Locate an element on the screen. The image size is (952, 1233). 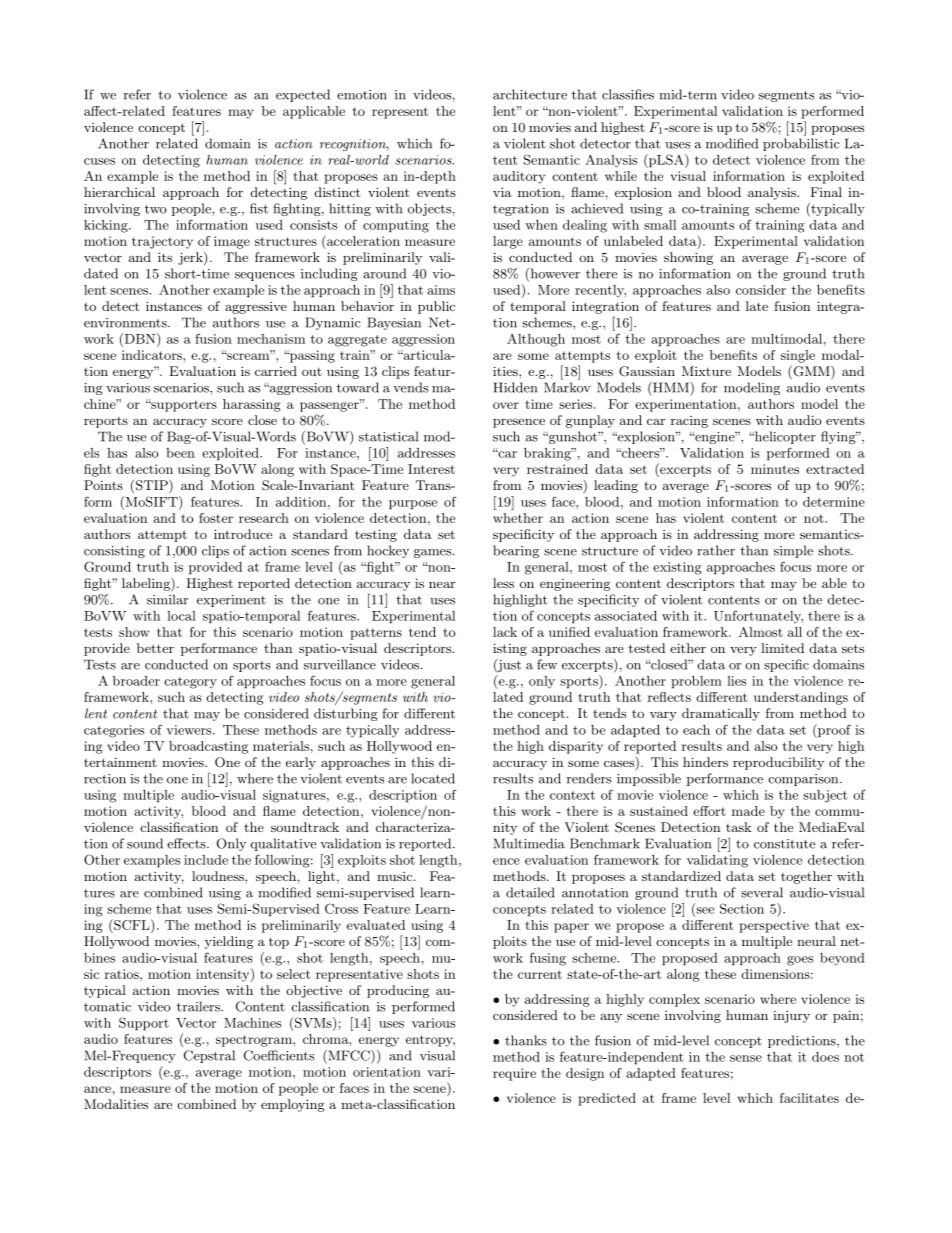
broadcasting is located at coordinates (208, 747).
